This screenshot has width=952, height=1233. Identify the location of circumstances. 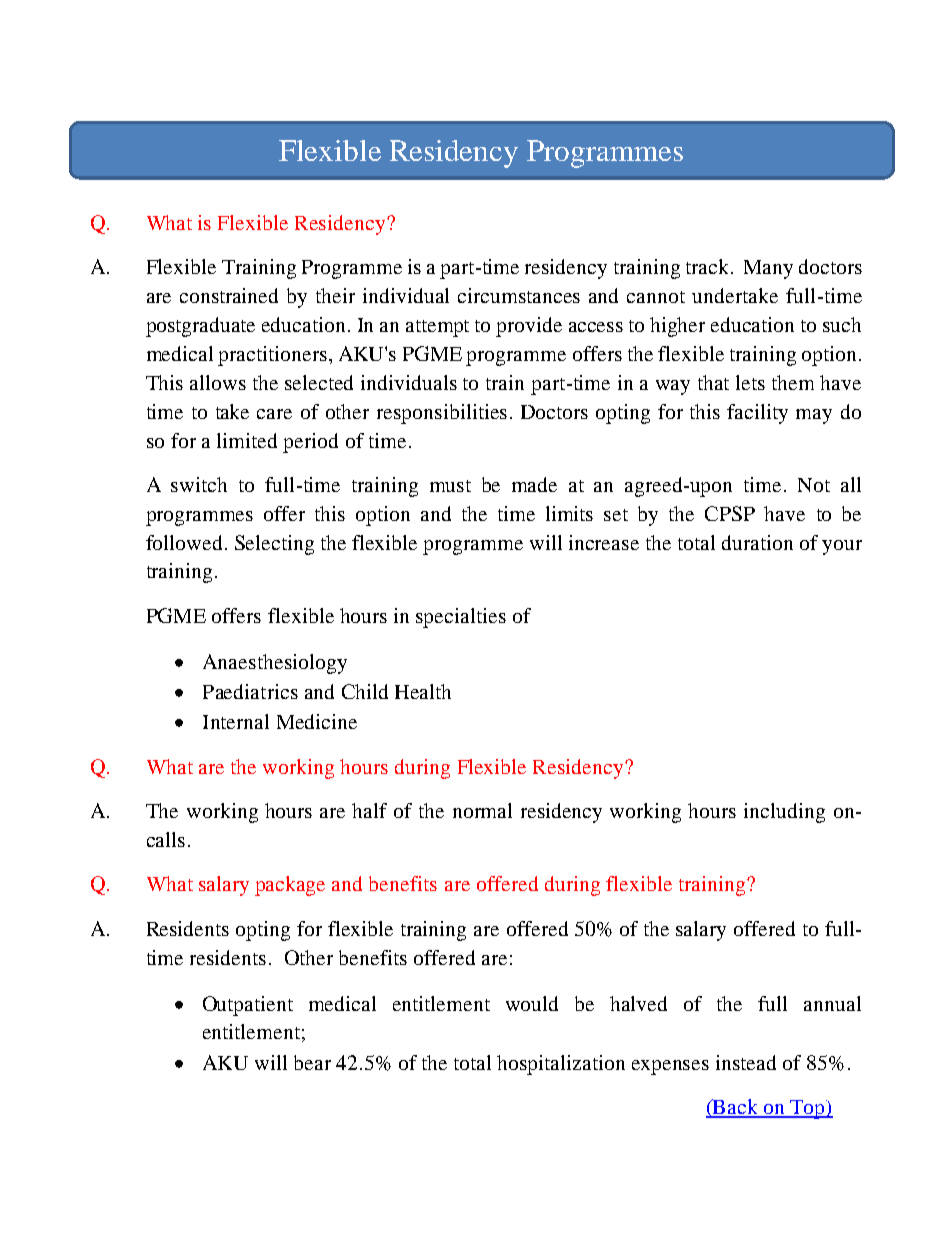
(519, 295).
